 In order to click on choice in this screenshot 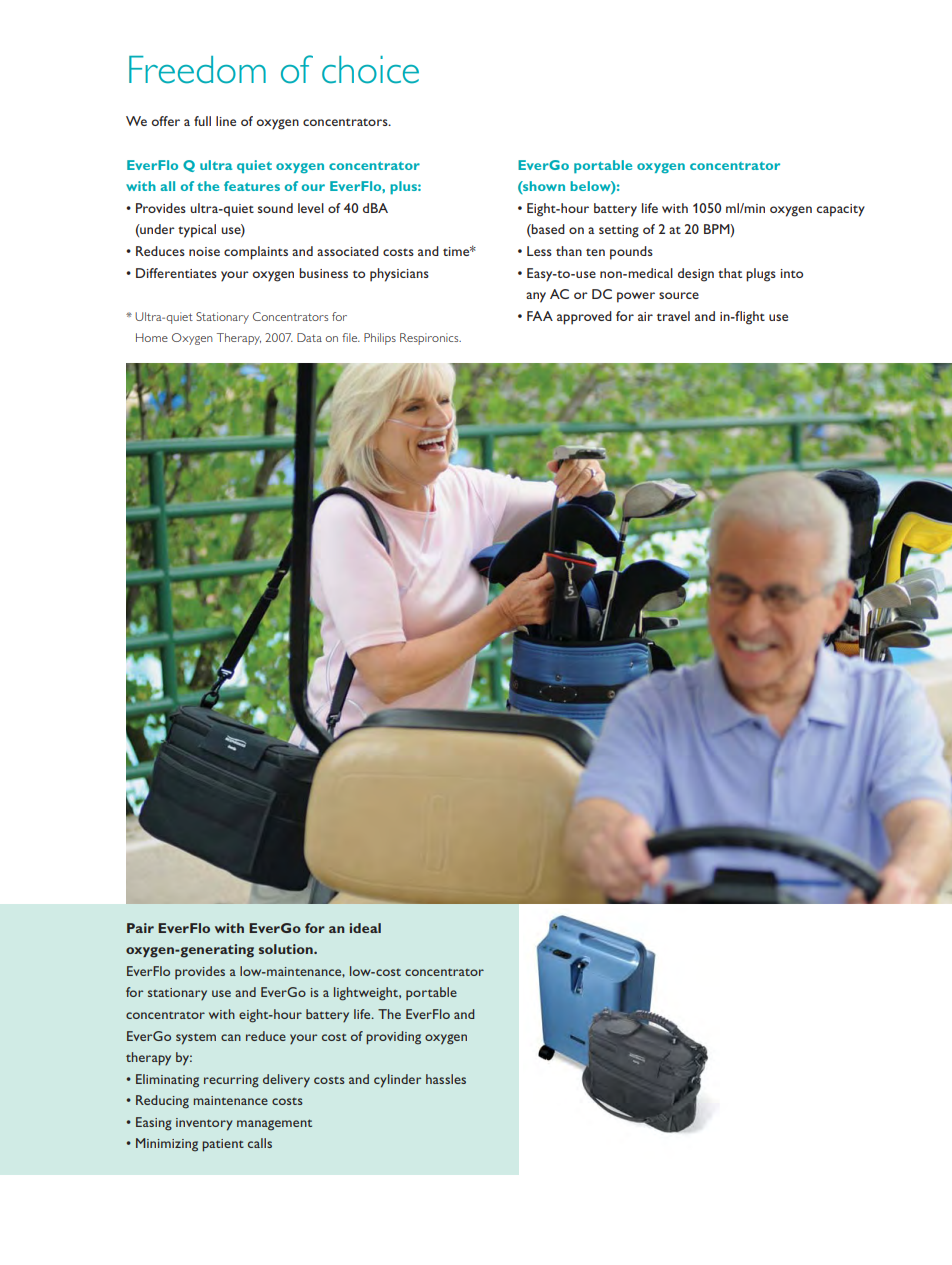, I will do `click(370, 70)`.
